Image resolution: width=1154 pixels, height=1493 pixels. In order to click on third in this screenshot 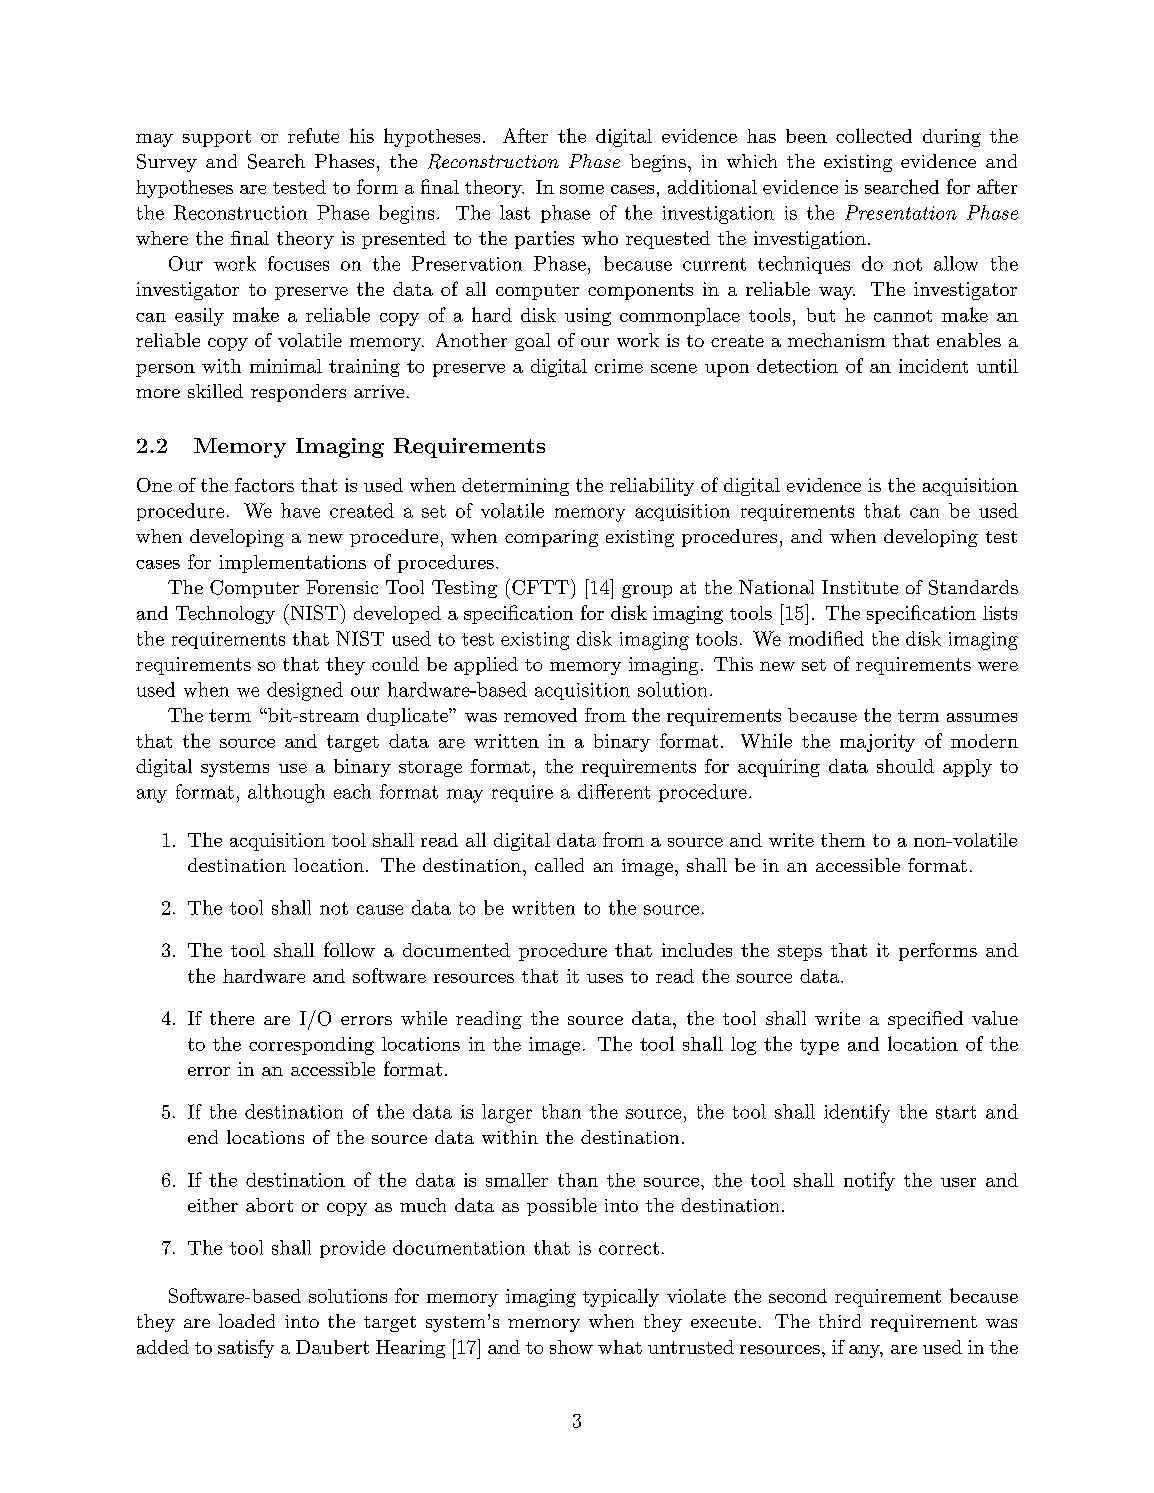, I will do `click(840, 1321)`.
